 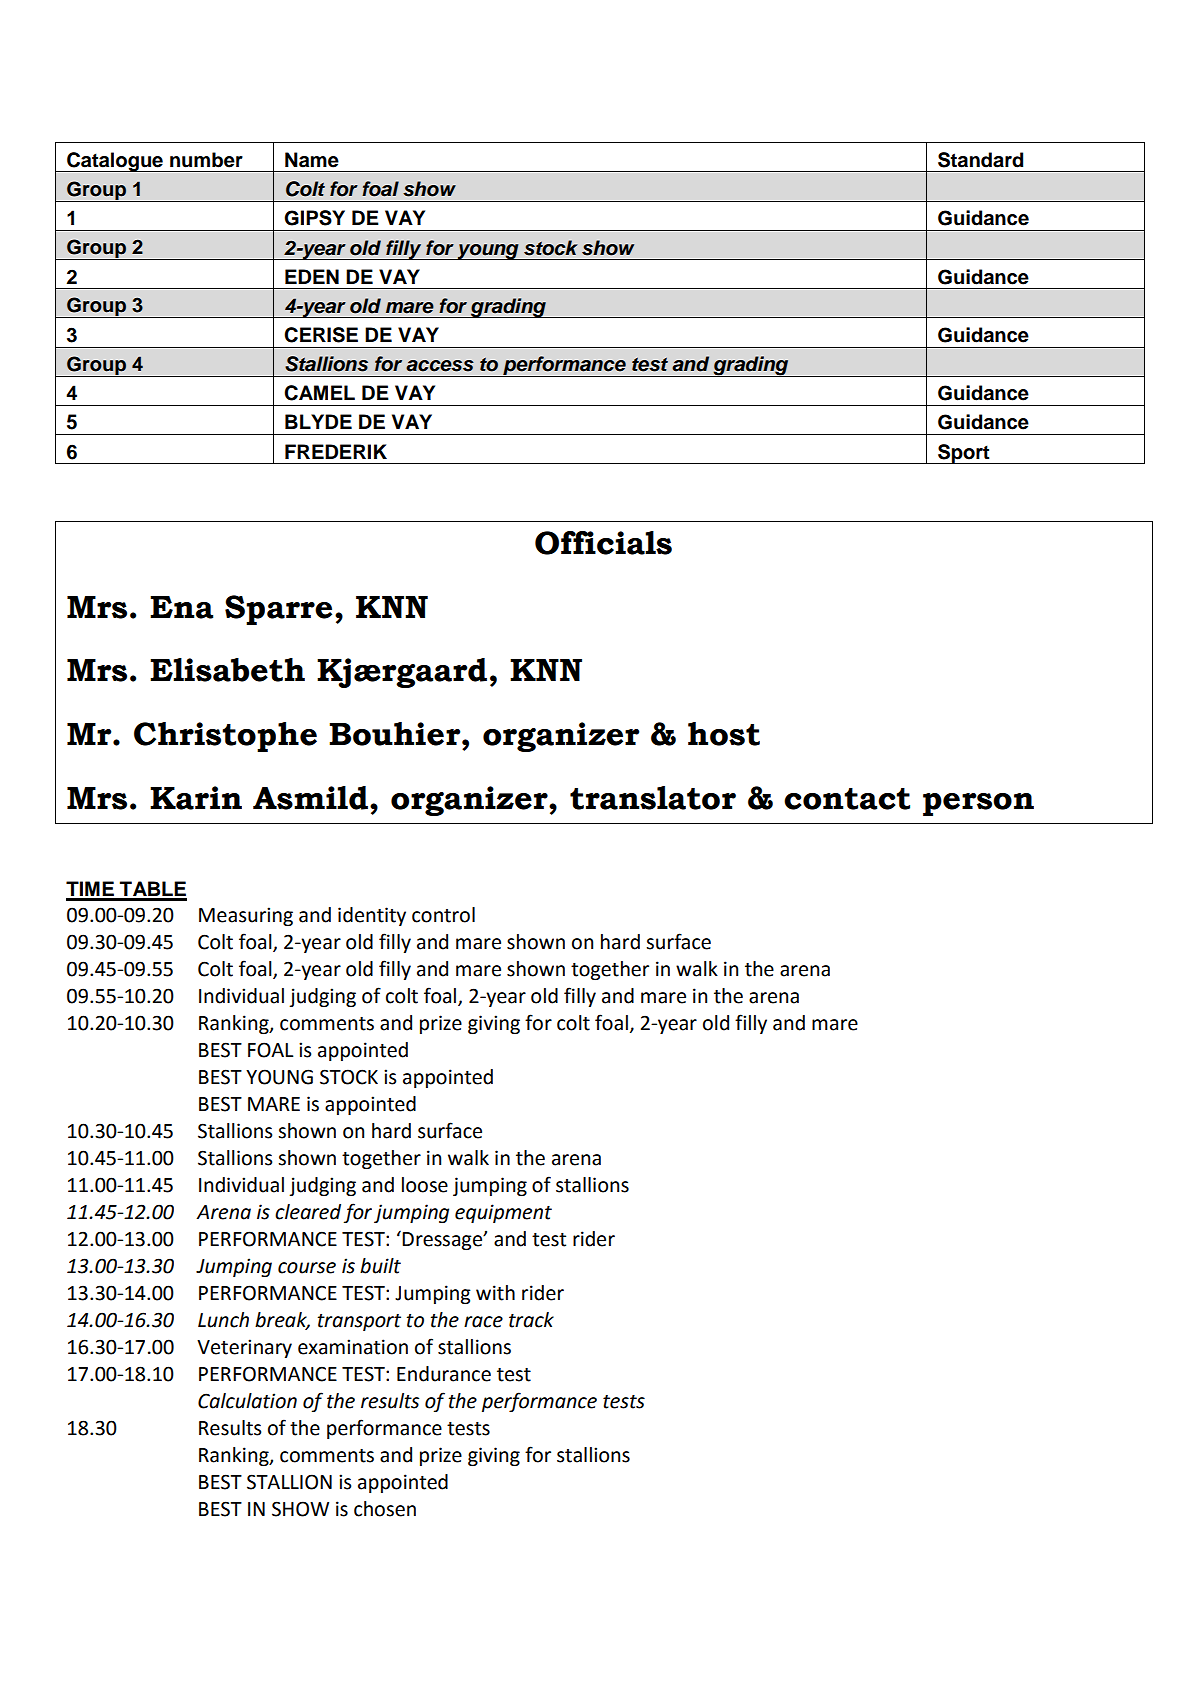 What do you see at coordinates (206, 160) in the screenshot?
I see `number` at bounding box center [206, 160].
